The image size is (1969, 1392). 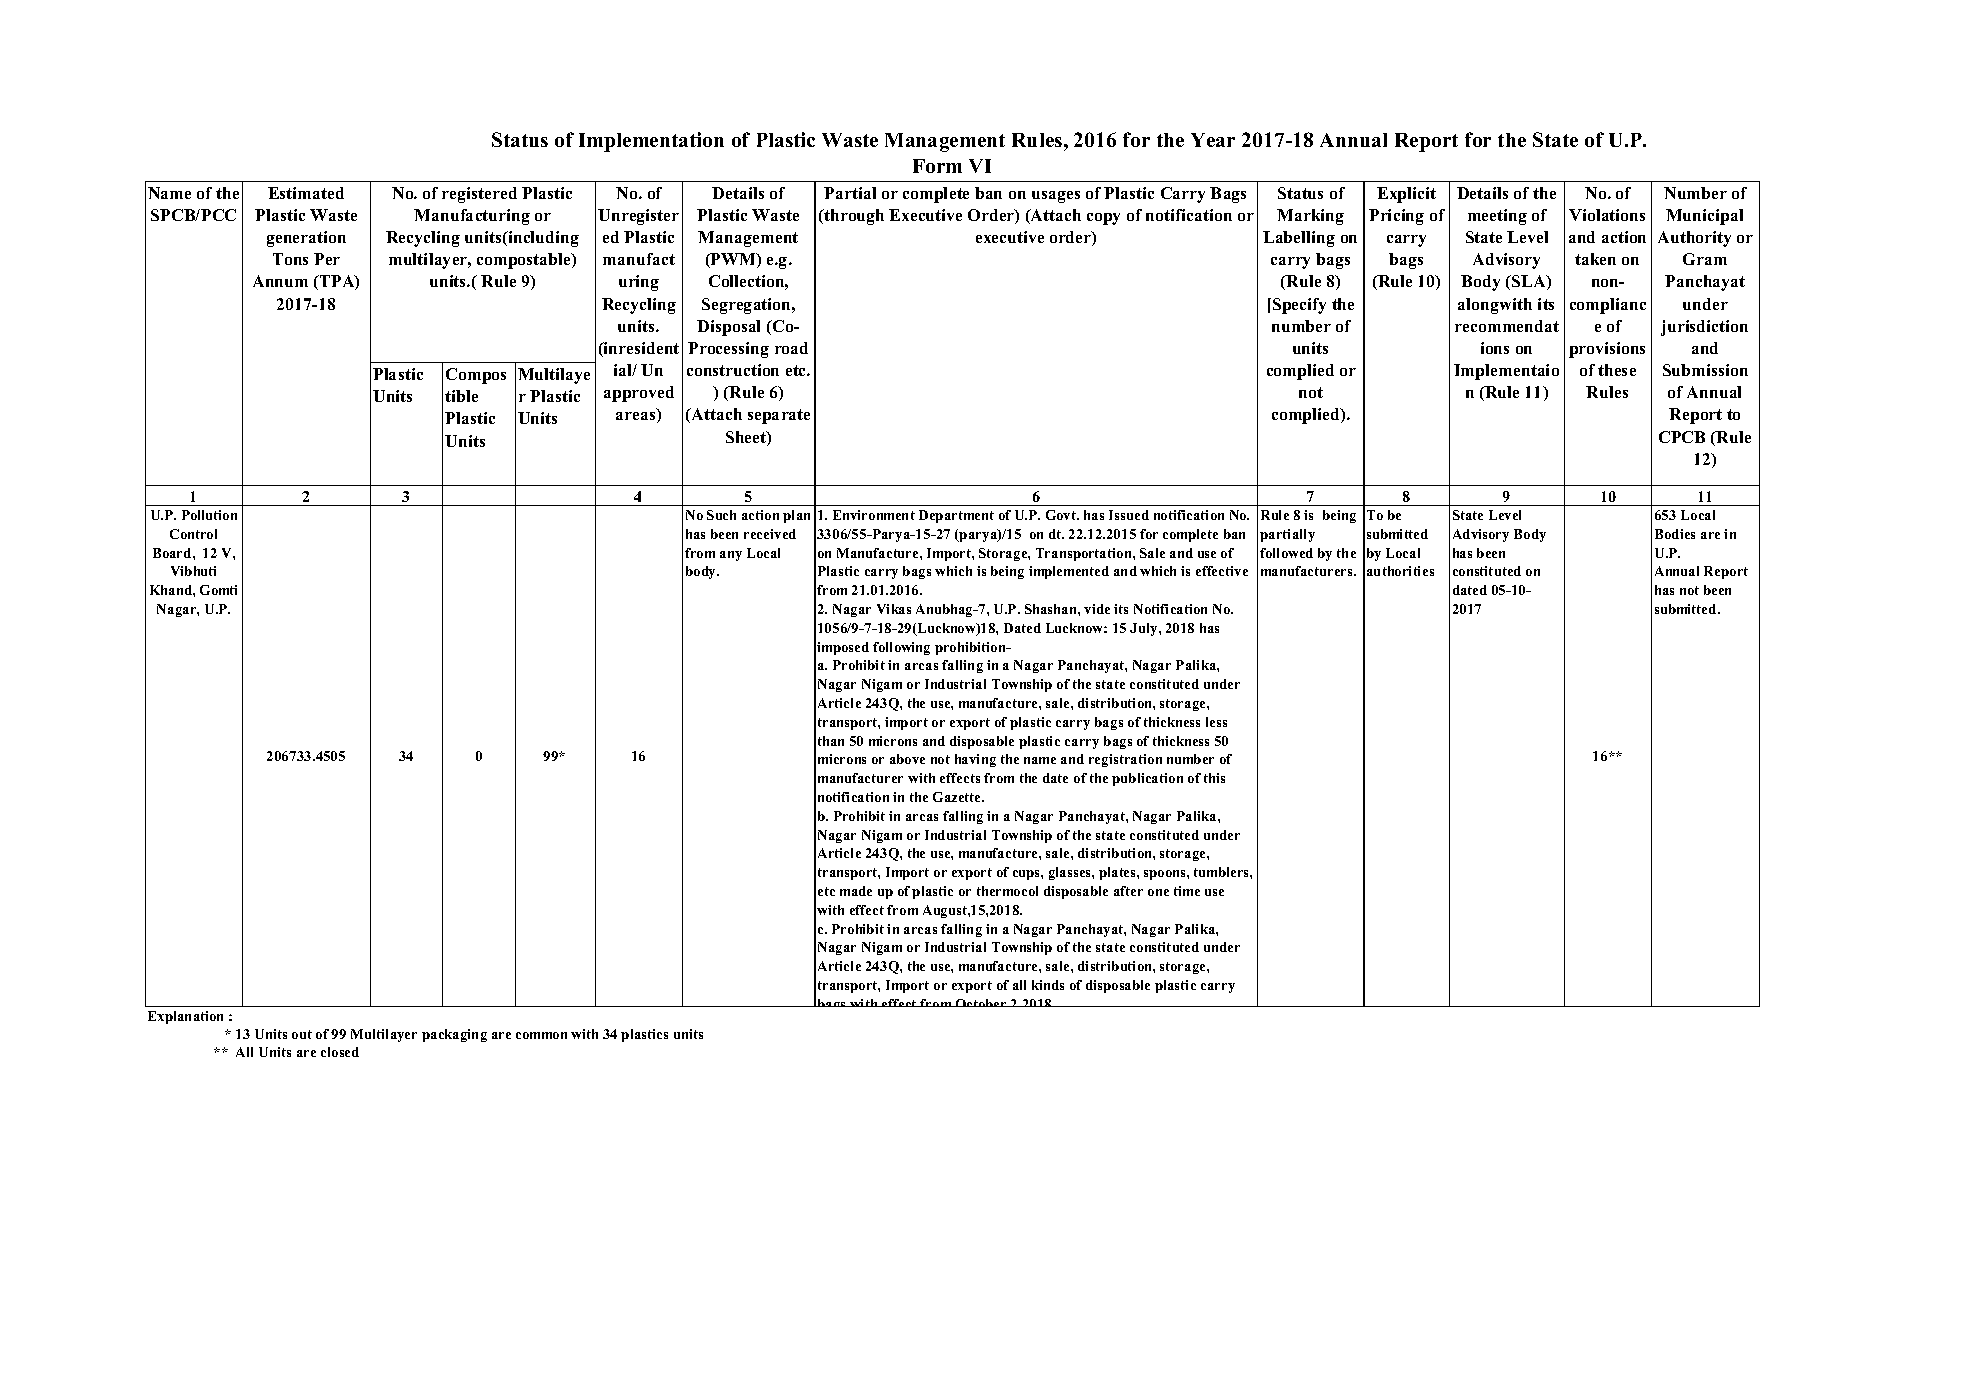 I want to click on separate, so click(x=779, y=416).
